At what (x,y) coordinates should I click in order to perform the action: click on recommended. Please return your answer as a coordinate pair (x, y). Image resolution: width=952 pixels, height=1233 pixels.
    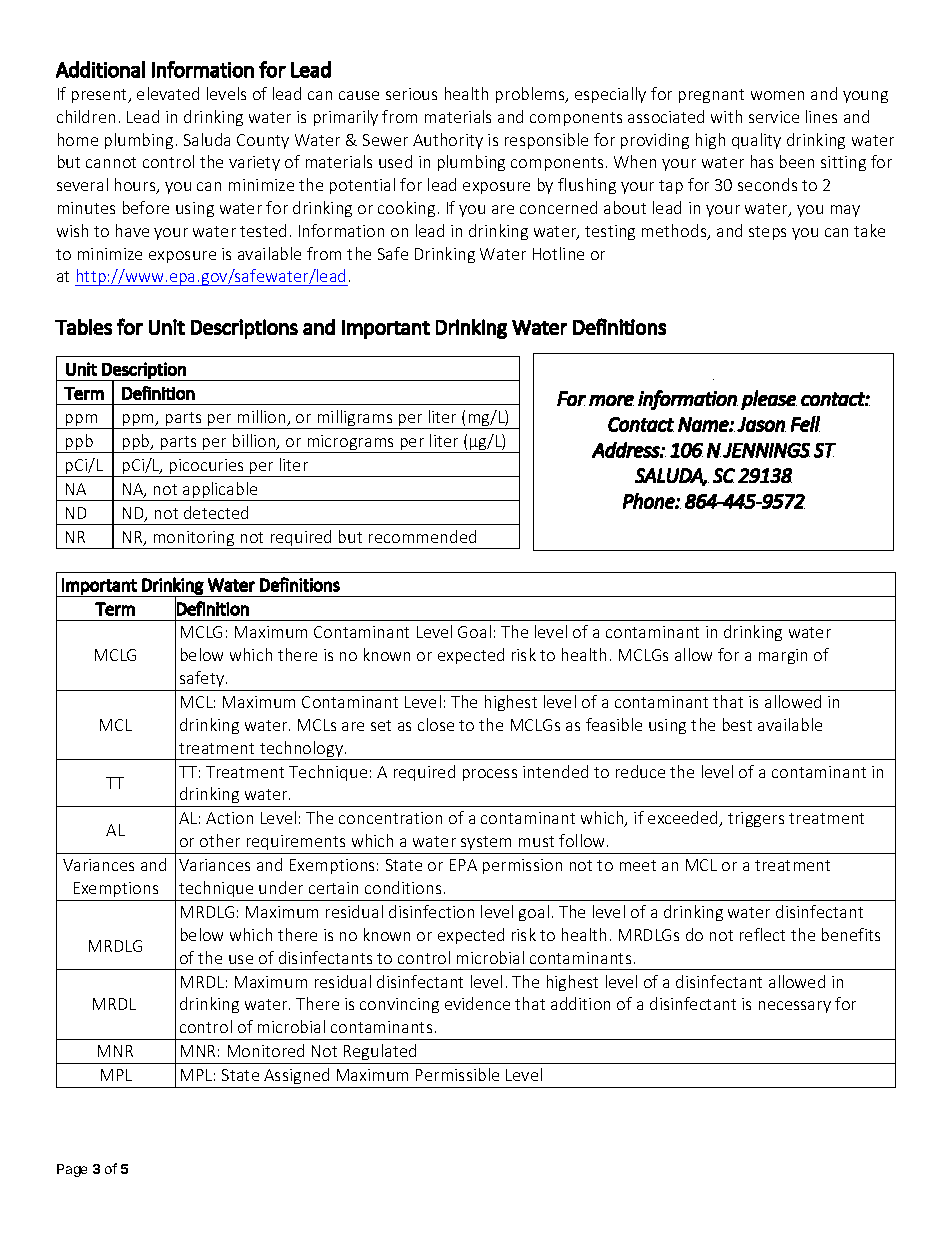
    Looking at the image, I should click on (422, 536).
